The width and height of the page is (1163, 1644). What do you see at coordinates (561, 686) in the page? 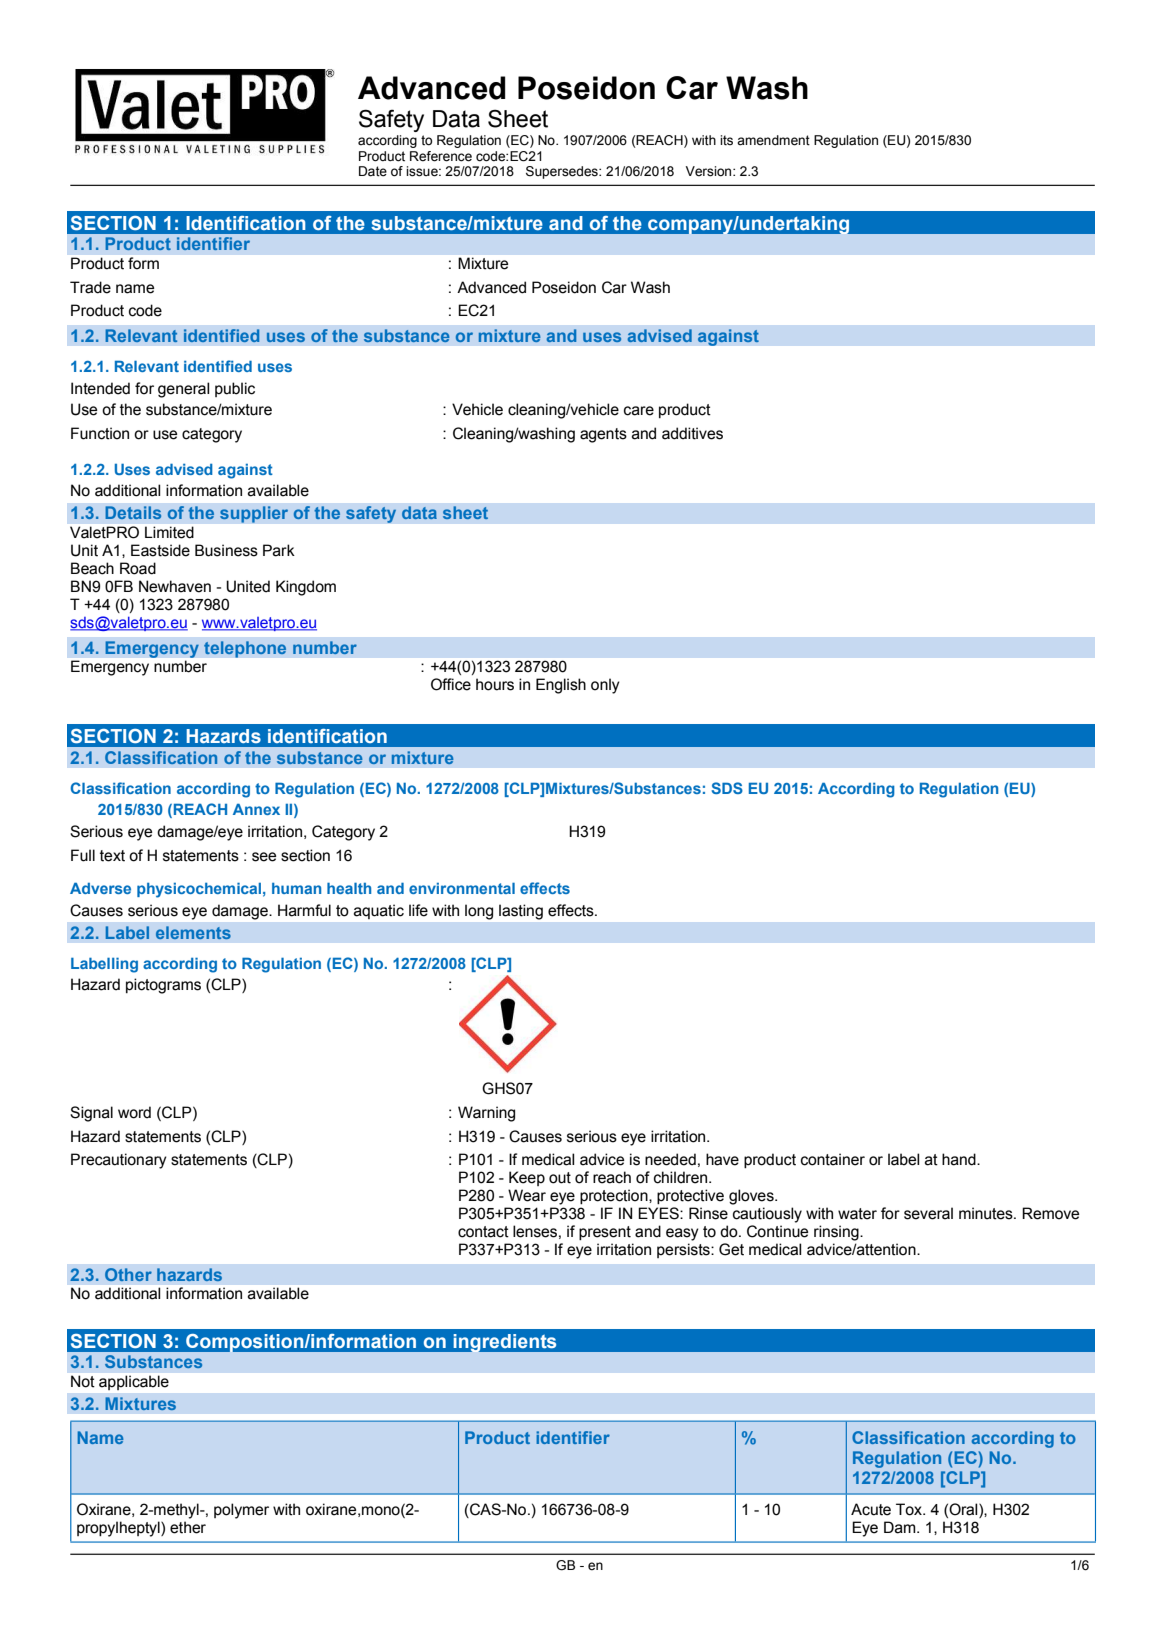
I see `English` at bounding box center [561, 686].
